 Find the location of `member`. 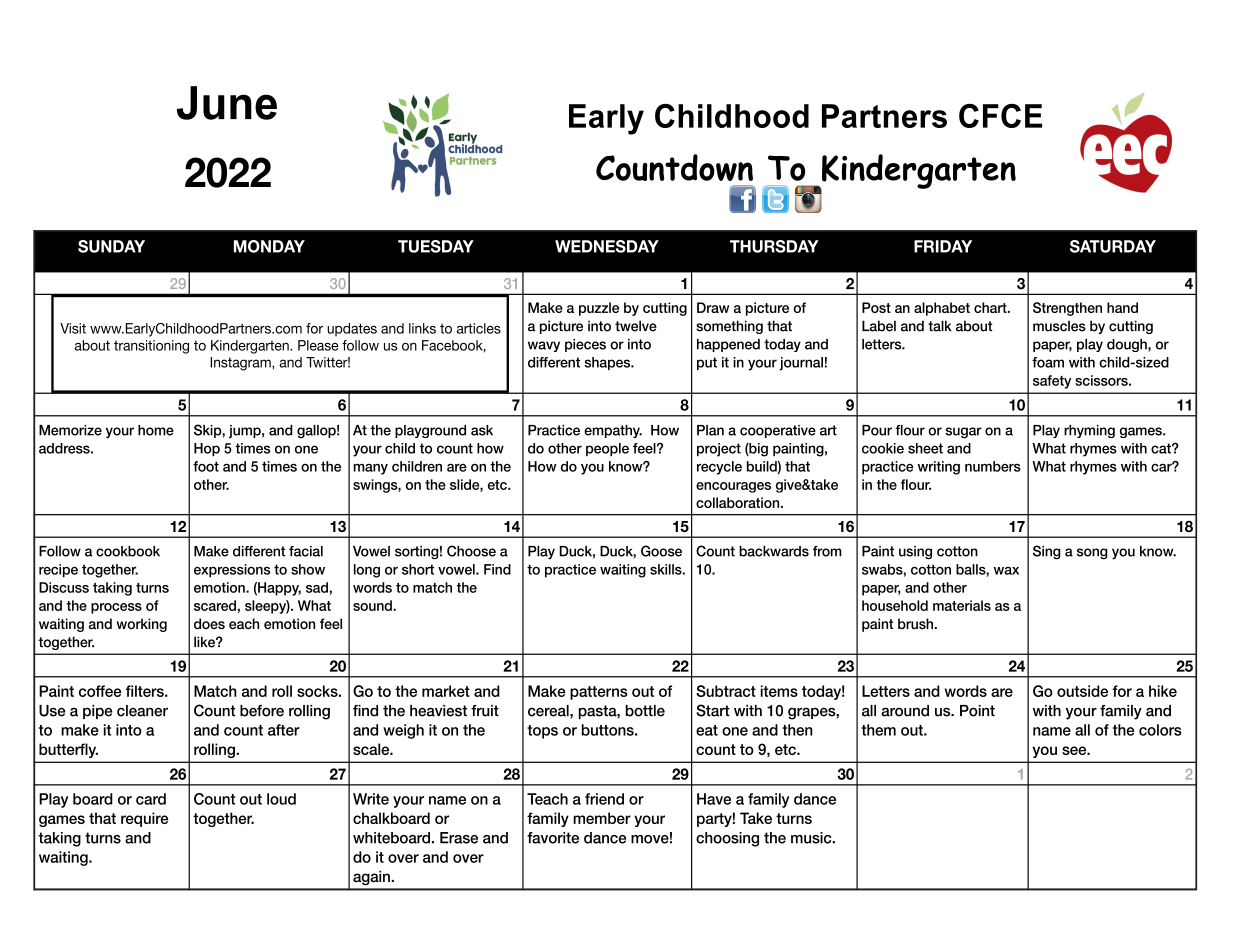

member is located at coordinates (602, 818).
